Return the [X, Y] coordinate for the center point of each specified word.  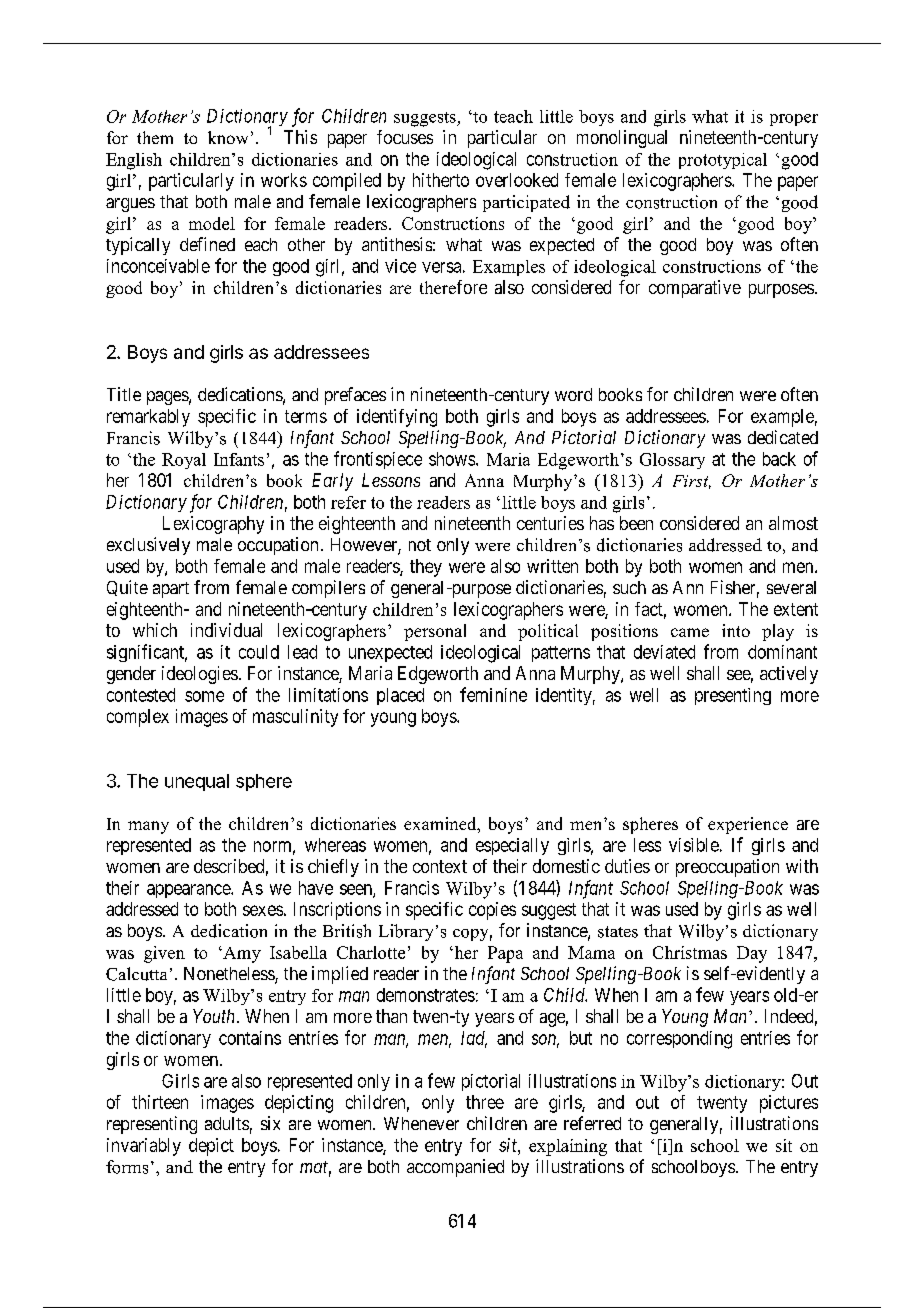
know [228, 137]
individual [226, 630]
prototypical [723, 161]
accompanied [455, 1168]
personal [435, 632]
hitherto [441, 180]
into [736, 630]
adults [227, 1123]
